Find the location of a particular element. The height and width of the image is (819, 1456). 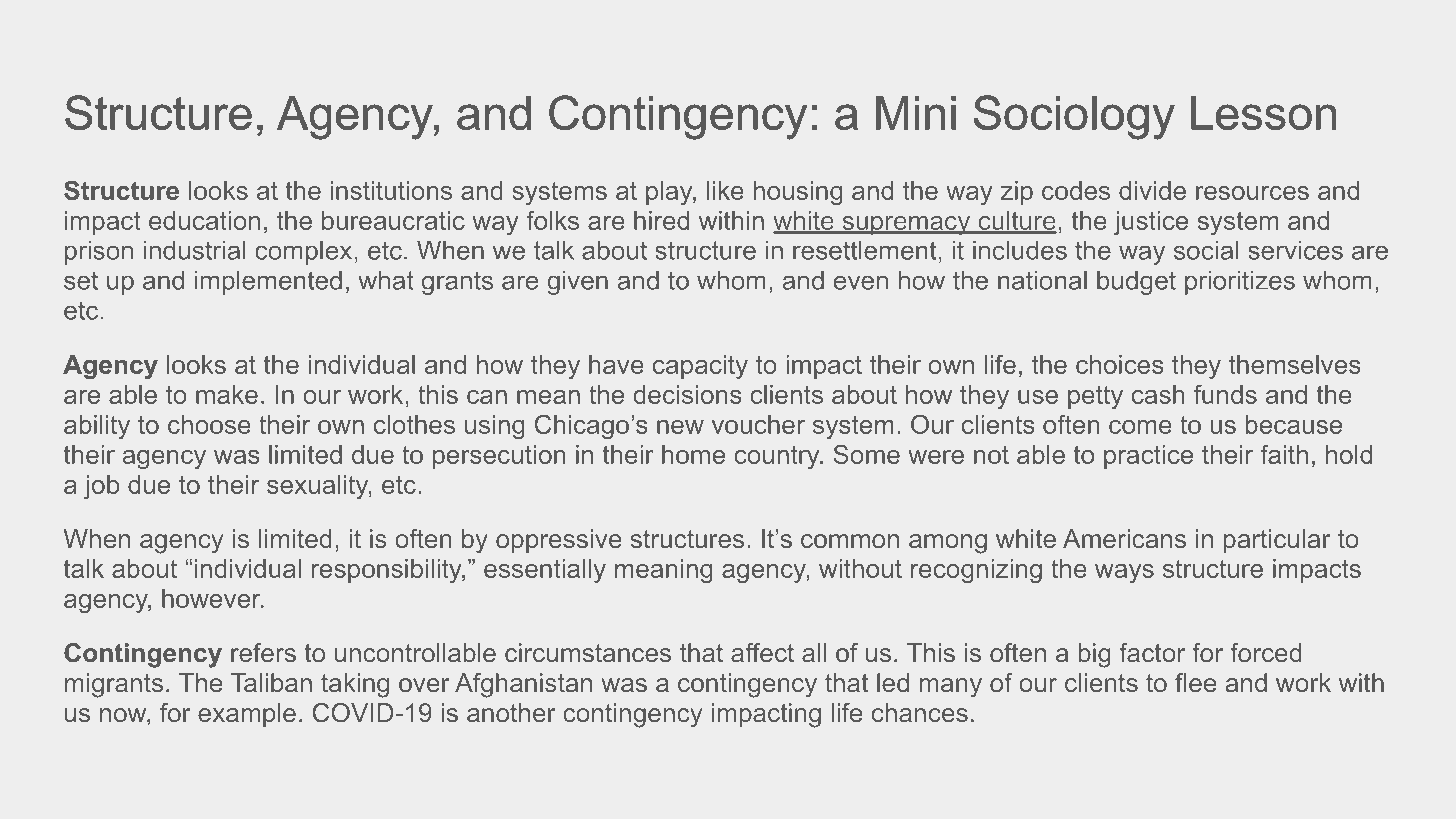

job is located at coordinates (101, 487).
